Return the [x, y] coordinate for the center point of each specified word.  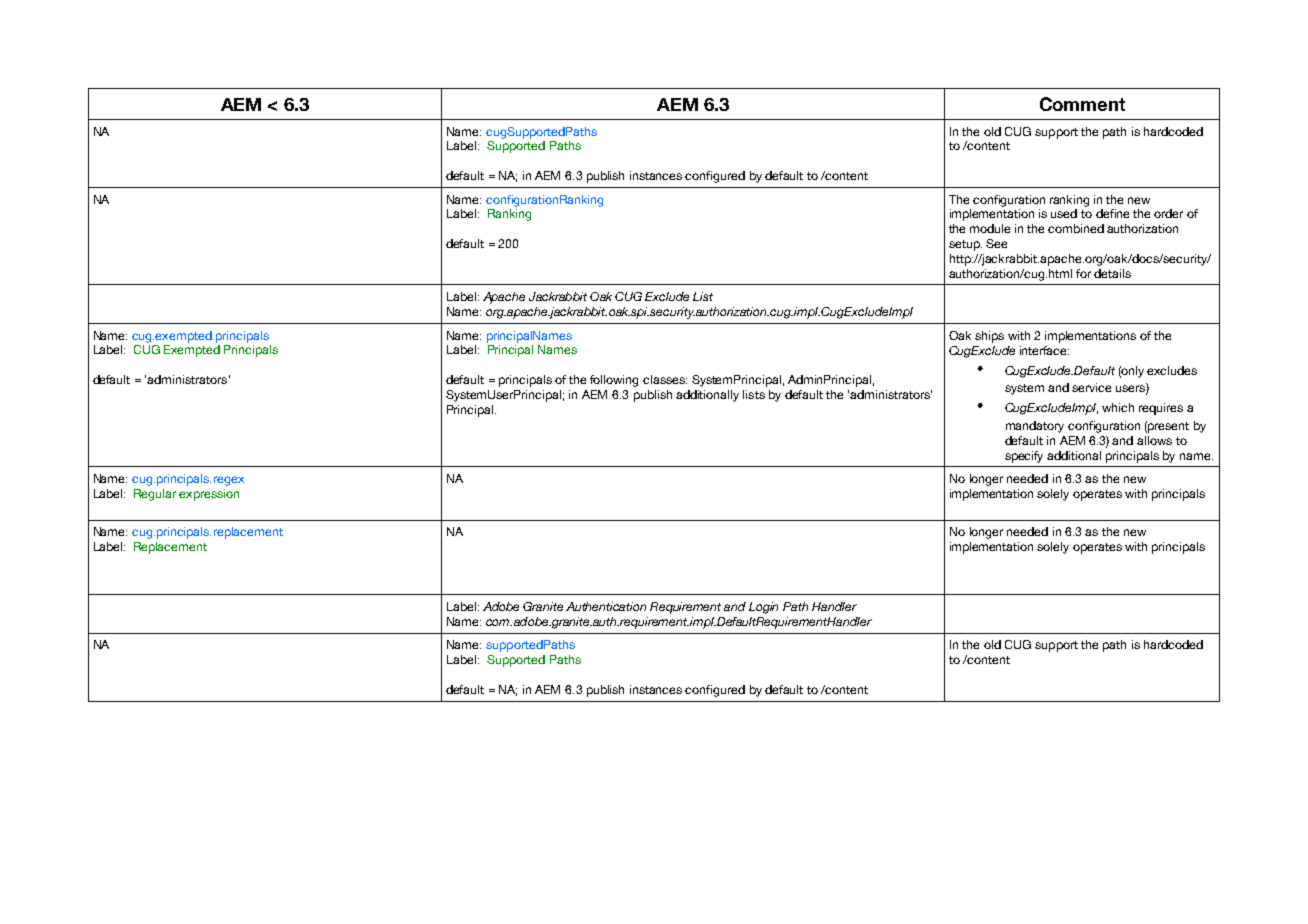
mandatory [1035, 427]
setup [965, 245]
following [614, 381]
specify [1024, 457]
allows [1154, 440]
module [990, 228]
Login [763, 608]
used [1064, 213]
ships [989, 337]
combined [1076, 228]
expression [209, 495]
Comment [1082, 104]
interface [1044, 350]
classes [665, 379]
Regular [155, 495]
